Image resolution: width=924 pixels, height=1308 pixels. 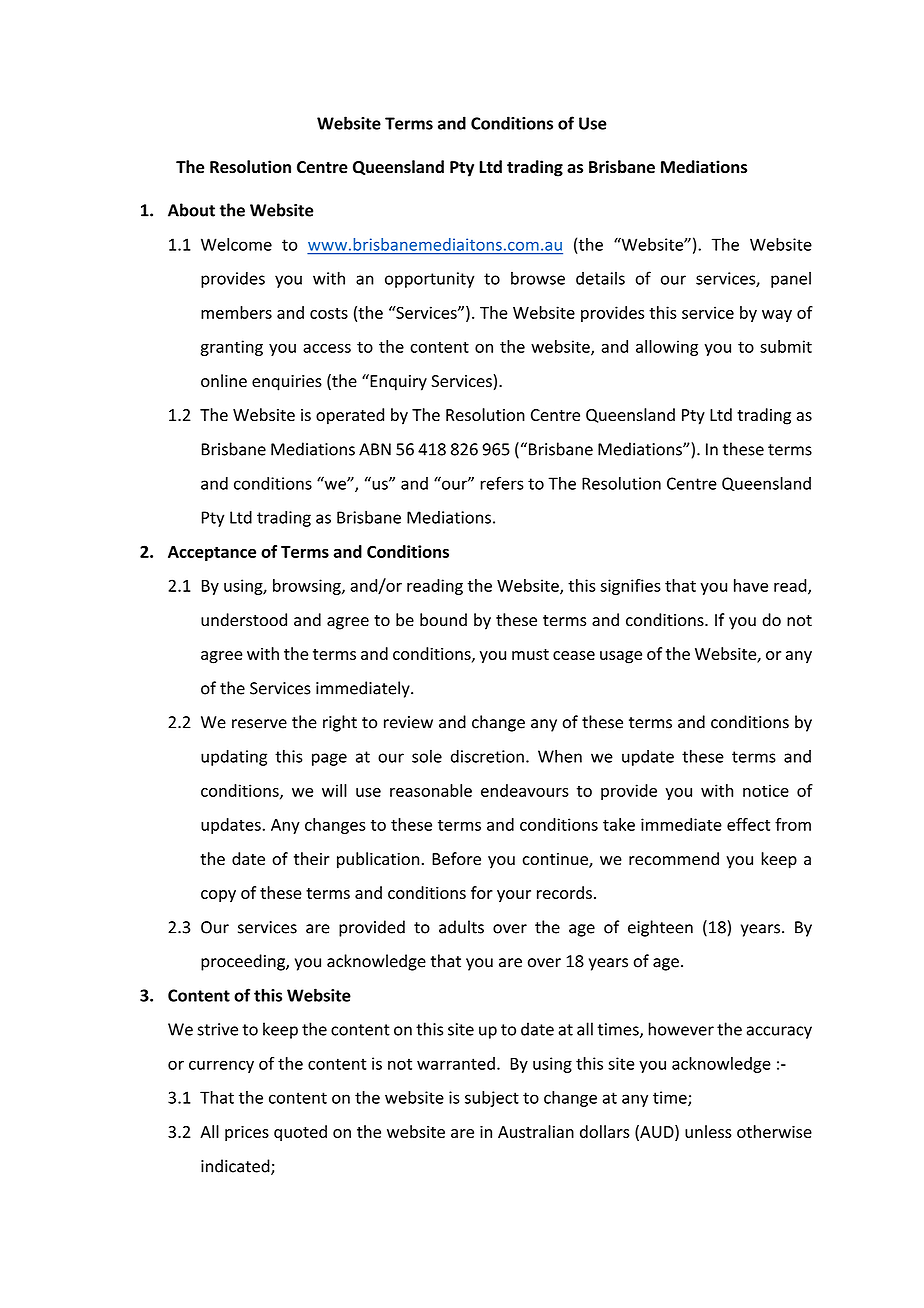 I want to click on browse, so click(x=538, y=278).
